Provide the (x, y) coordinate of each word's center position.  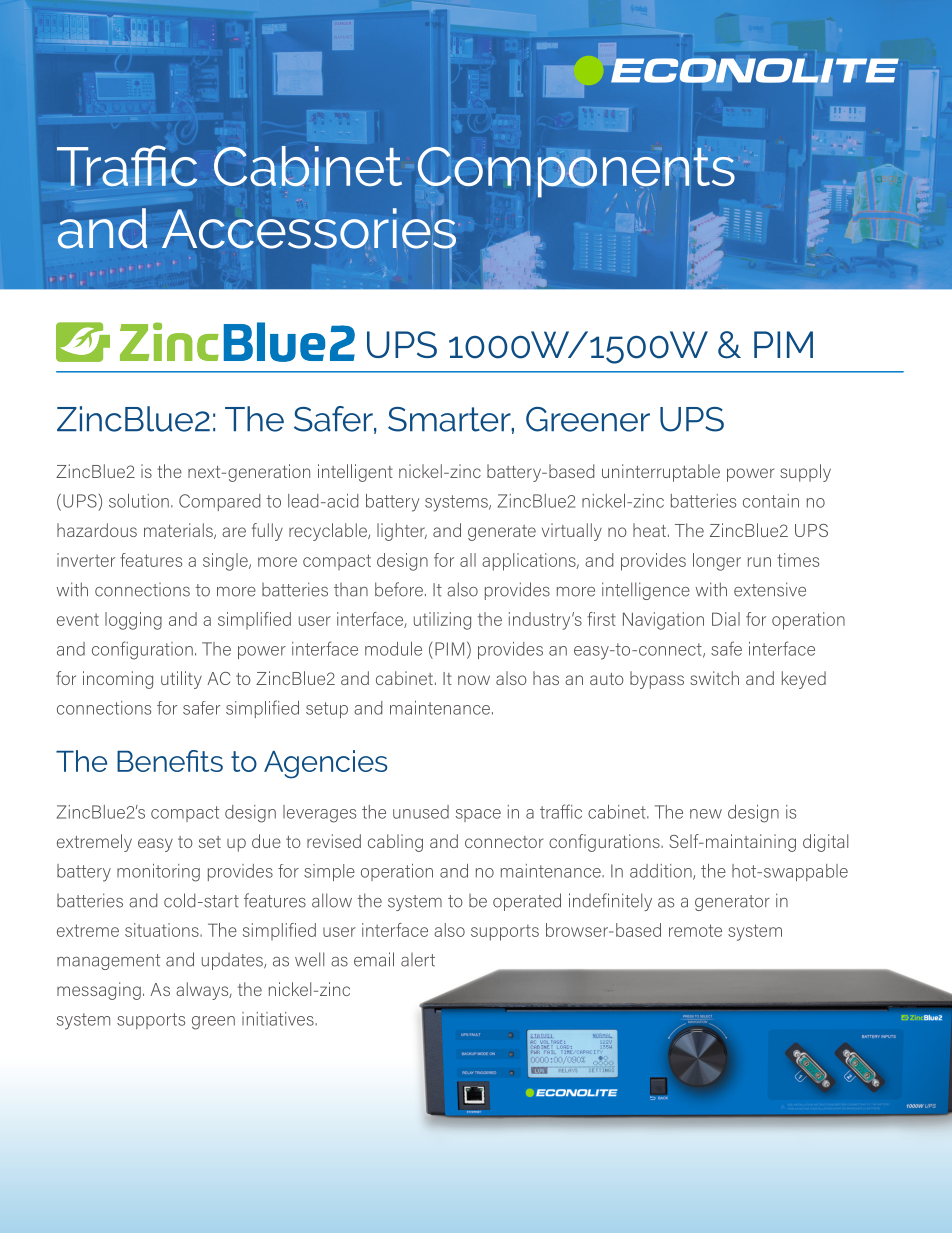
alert (418, 960)
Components (576, 172)
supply (805, 473)
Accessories (309, 227)
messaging (99, 991)
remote (695, 930)
